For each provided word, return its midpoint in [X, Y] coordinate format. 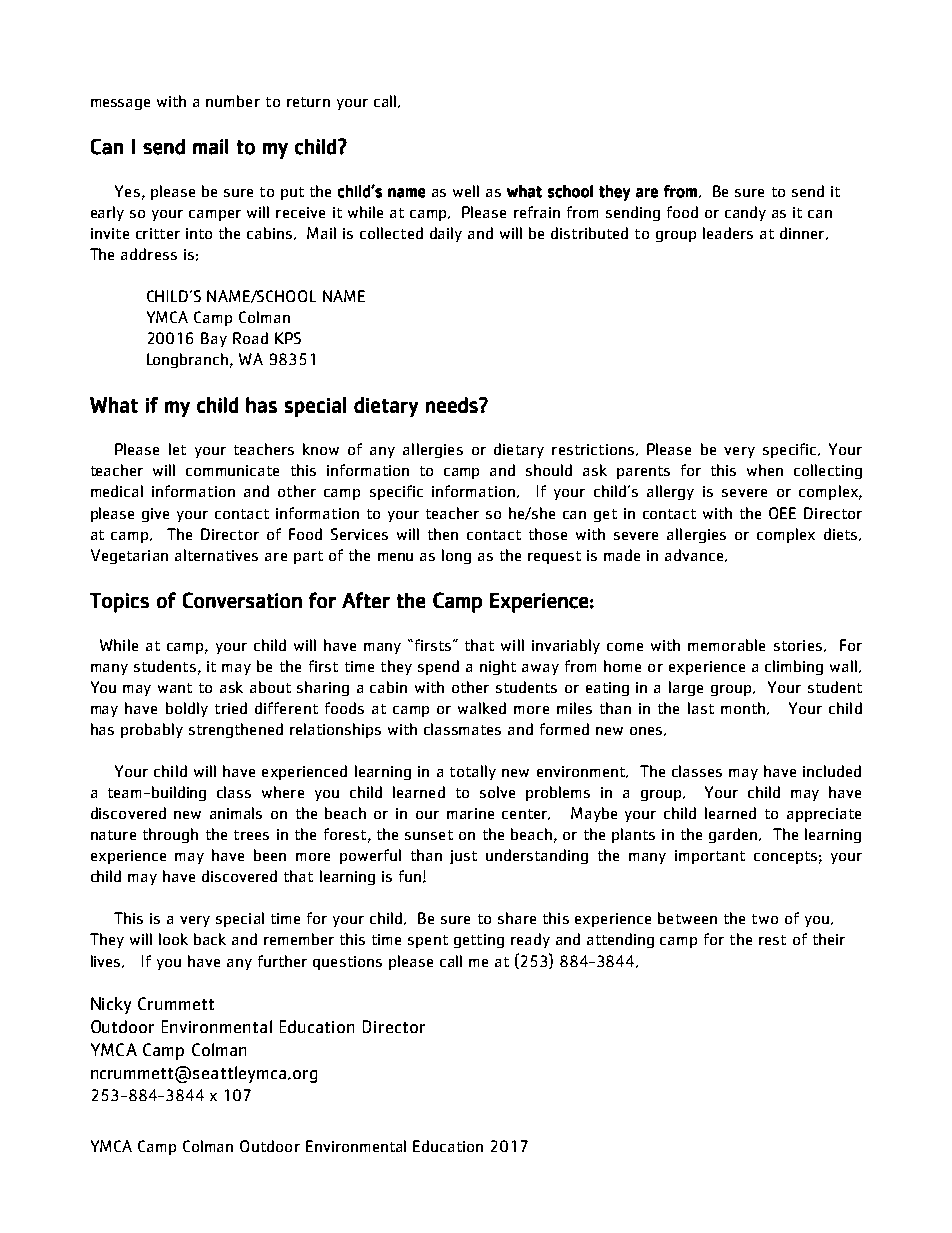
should [549, 470]
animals [236, 813]
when [765, 470]
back [210, 939]
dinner [803, 233]
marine [470, 813]
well [466, 191]
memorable [726, 645]
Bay [214, 339]
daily [446, 234]
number [233, 101]
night [498, 667]
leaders [728, 233]
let [177, 449]
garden [734, 835]
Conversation [242, 600]
